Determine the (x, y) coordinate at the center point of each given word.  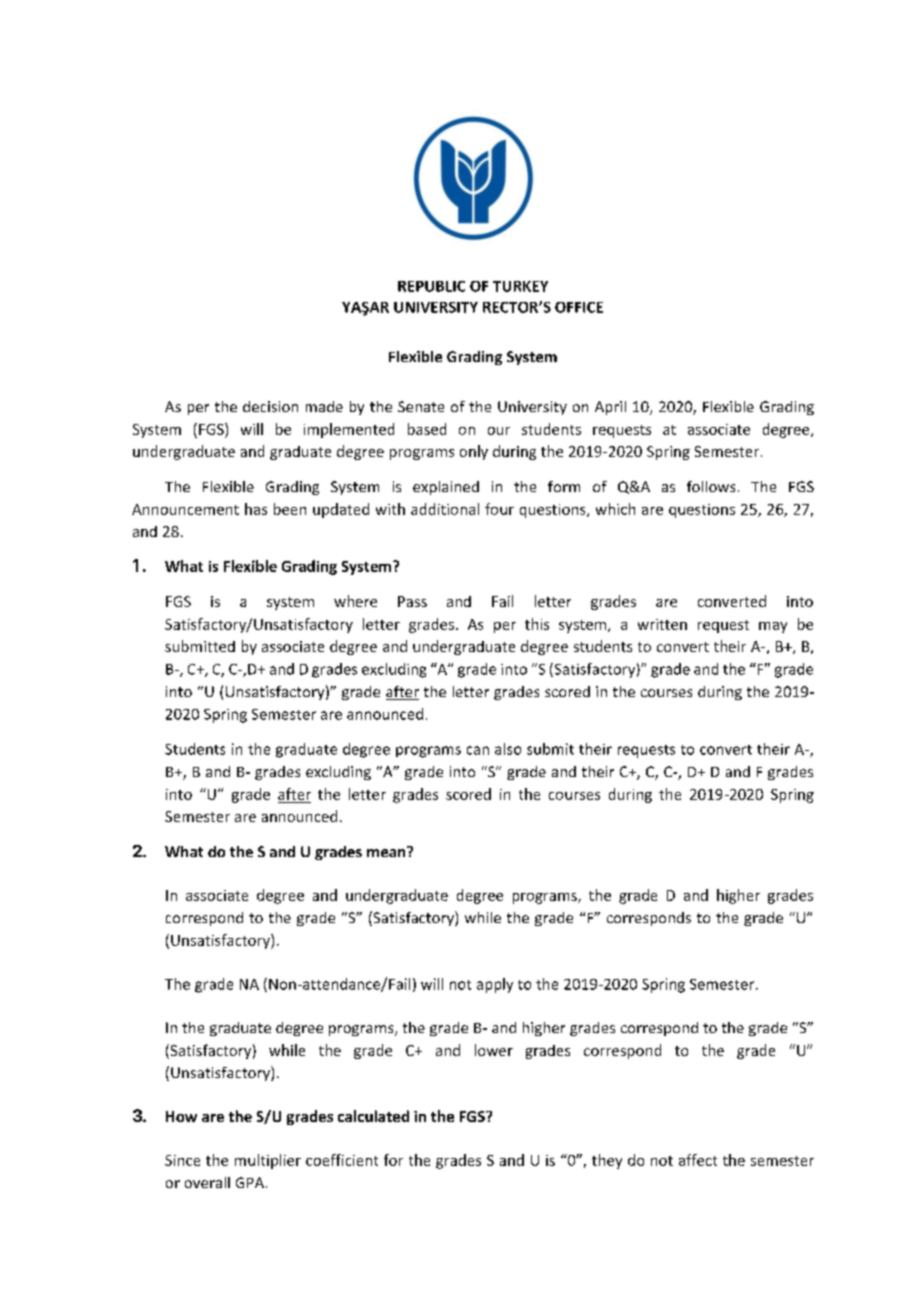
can (478, 750)
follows (711, 486)
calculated (373, 1116)
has (256, 509)
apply (495, 985)
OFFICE (579, 307)
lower (494, 1050)
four (499, 509)
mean (387, 851)
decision (270, 406)
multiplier (268, 1161)
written (662, 624)
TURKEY (520, 286)
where (355, 601)
